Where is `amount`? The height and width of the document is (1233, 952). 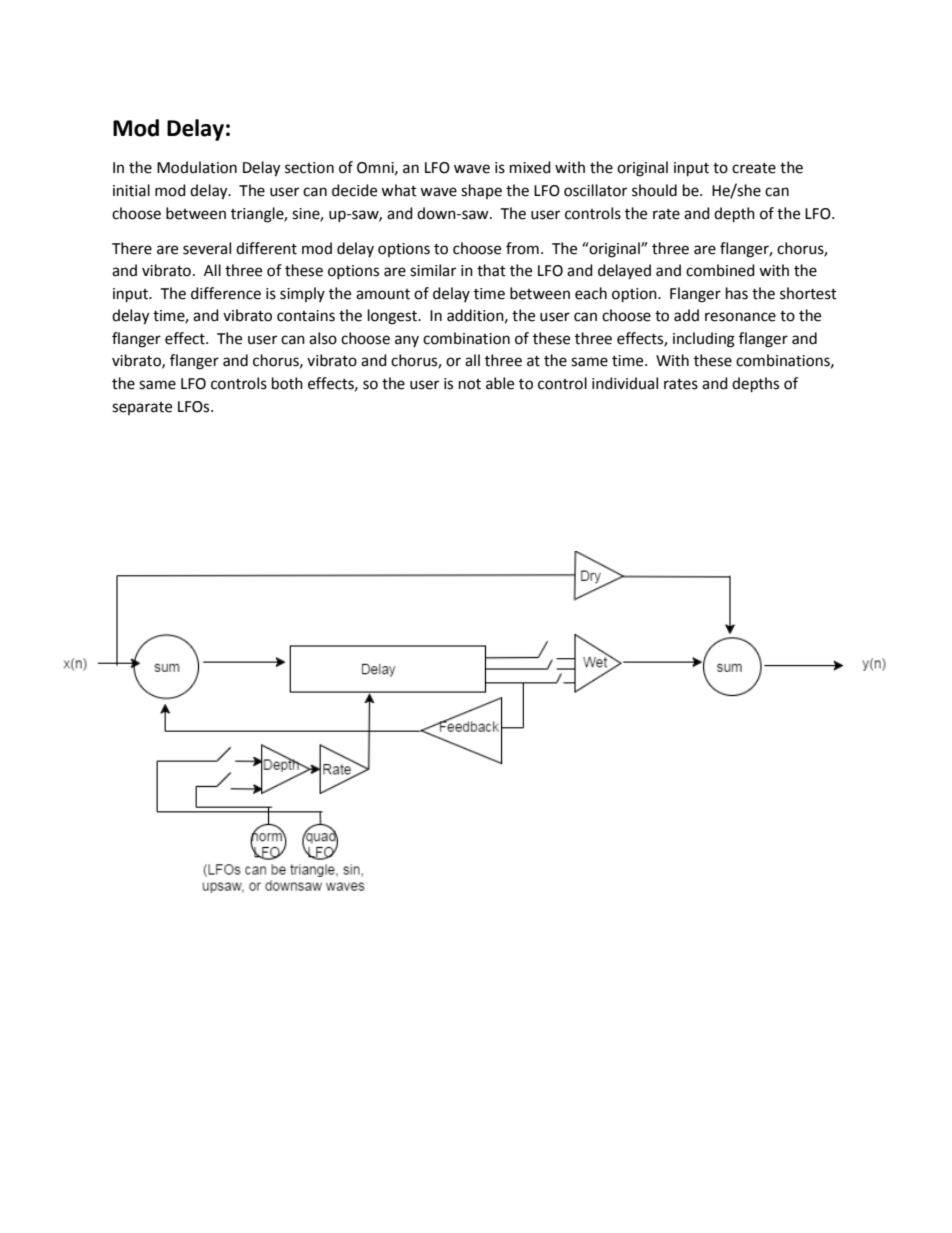
amount is located at coordinates (383, 294).
